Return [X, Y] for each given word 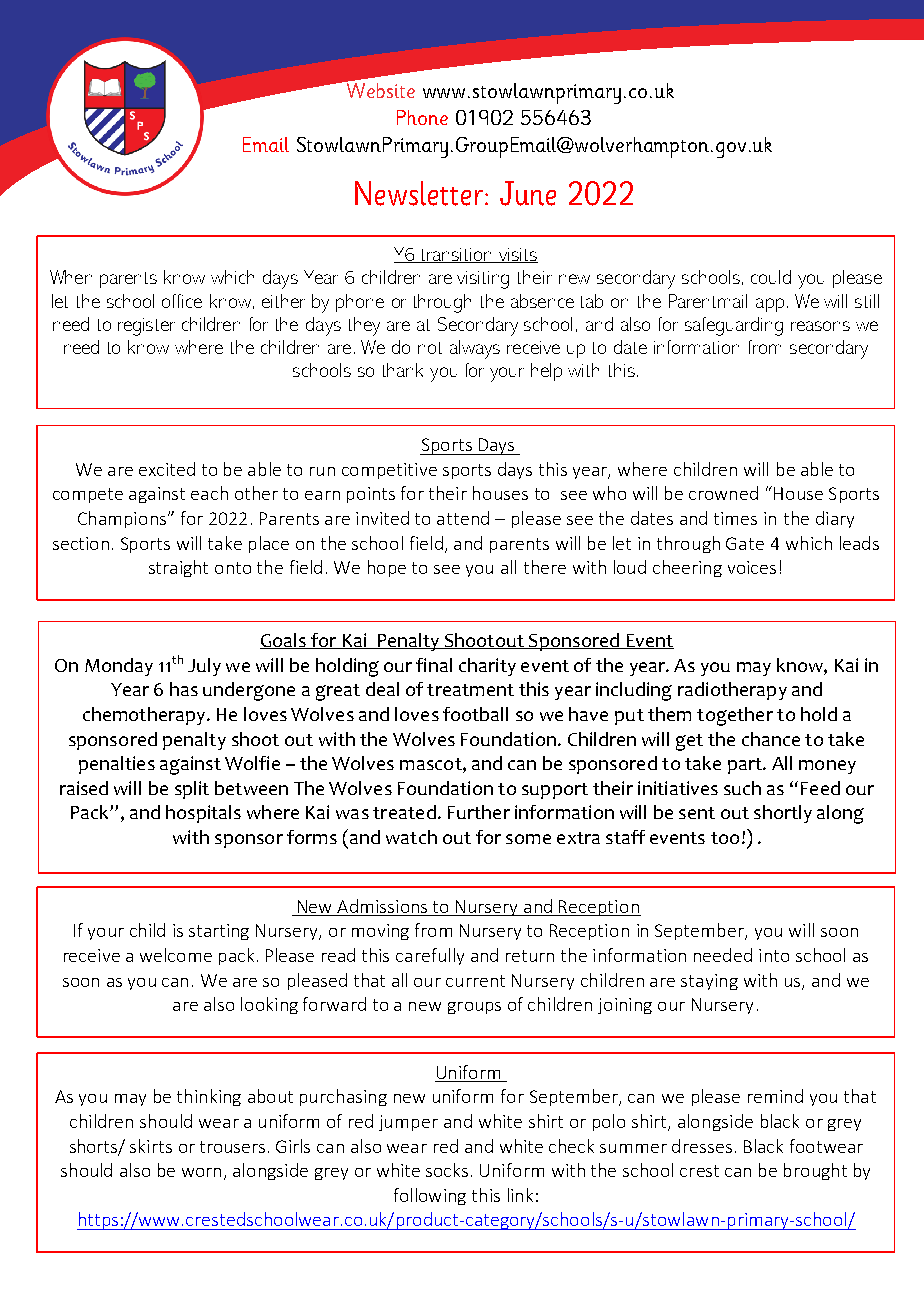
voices [752, 567]
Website [379, 89]
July [204, 667]
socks [447, 1170]
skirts [151, 1146]
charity [487, 667]
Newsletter [419, 193]
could [771, 277]
